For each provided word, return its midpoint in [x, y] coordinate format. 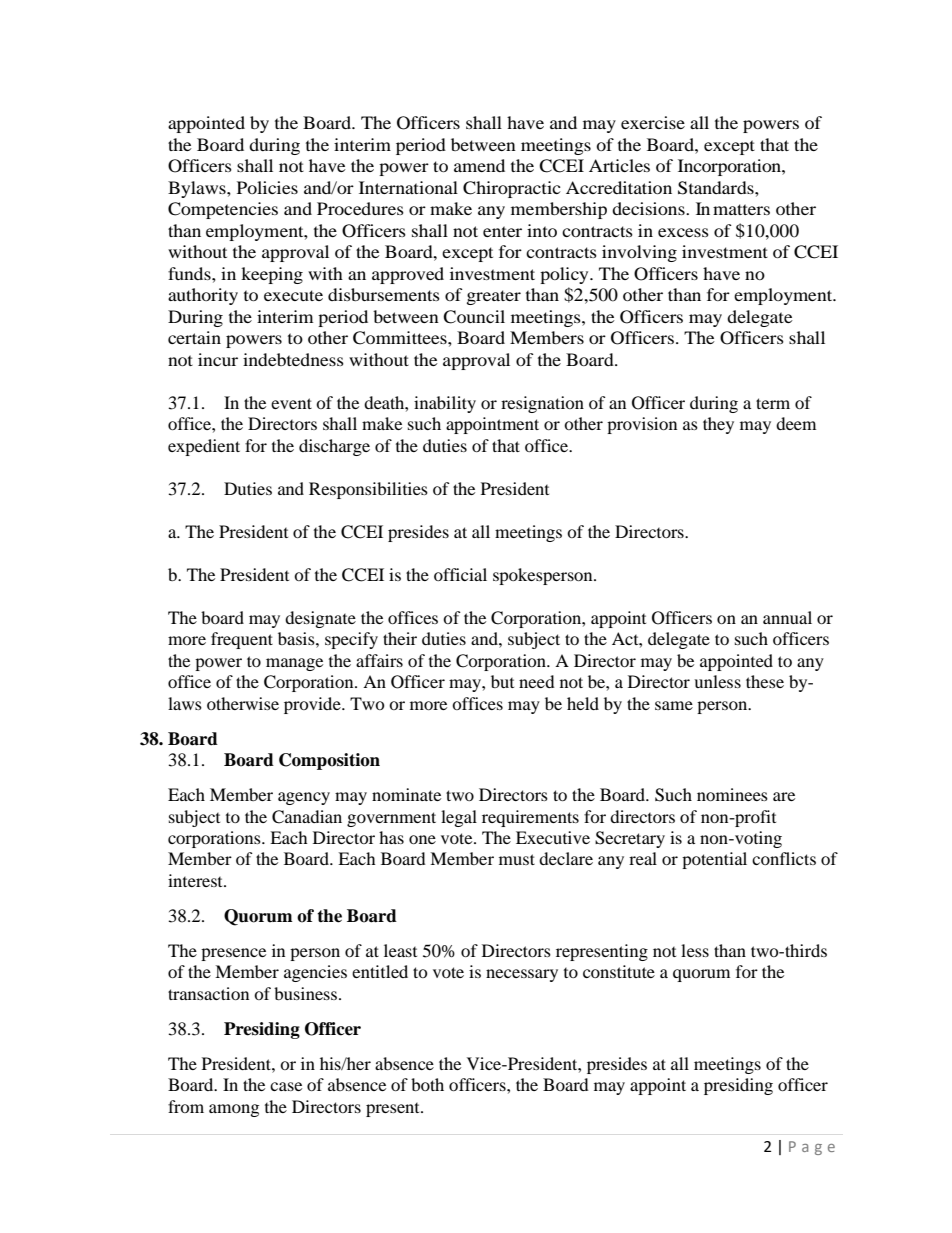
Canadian [307, 817]
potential [714, 860]
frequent [242, 640]
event [291, 403]
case [286, 1086]
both [427, 1084]
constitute [619, 971]
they [718, 425]
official [460, 574]
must [517, 859]
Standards [717, 188]
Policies [267, 187]
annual [787, 617]
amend [479, 165]
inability [445, 404]
